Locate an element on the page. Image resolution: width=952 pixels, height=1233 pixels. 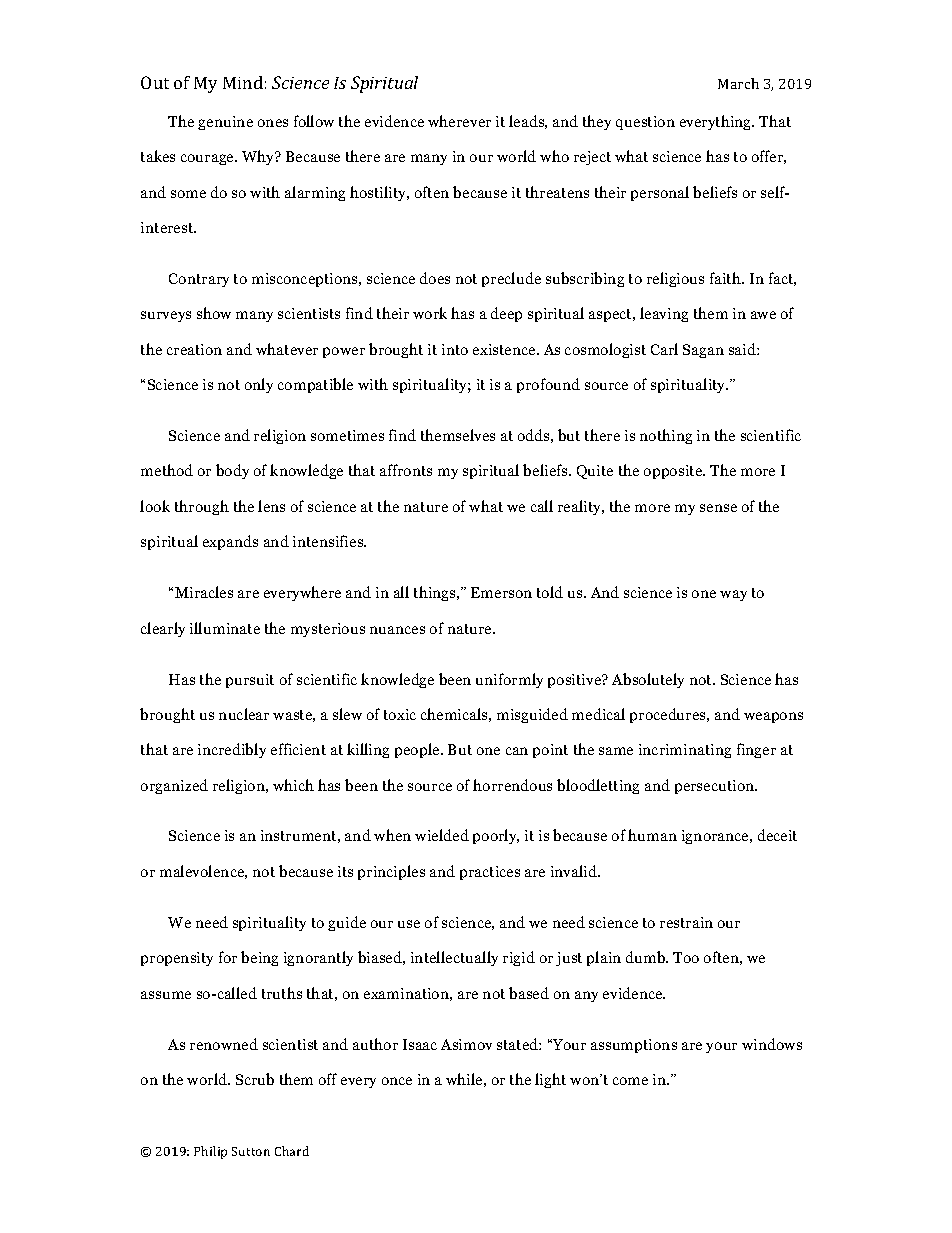
body is located at coordinates (232, 471).
